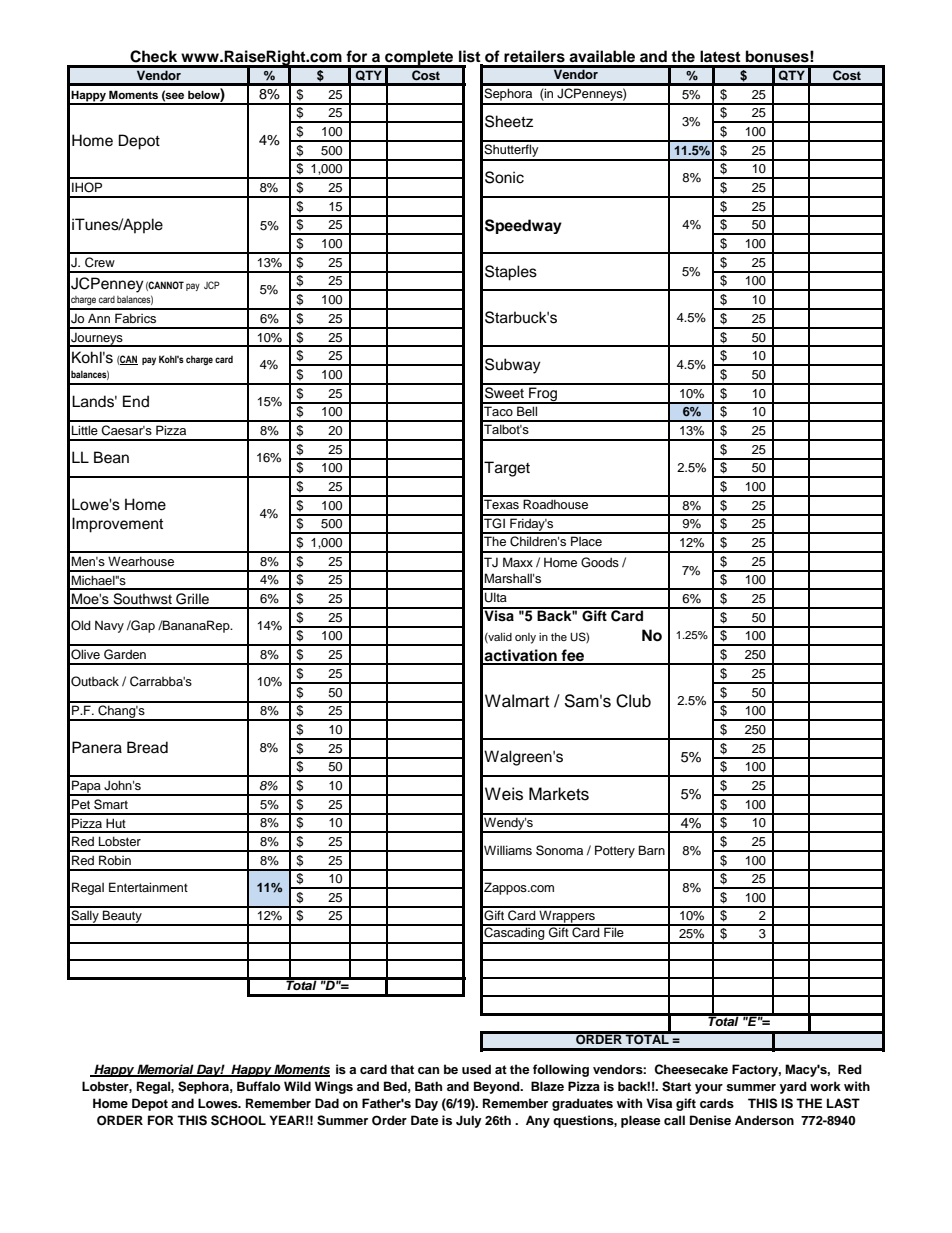  Describe the element at coordinates (471, 57) in the image. I see `list` at that location.
